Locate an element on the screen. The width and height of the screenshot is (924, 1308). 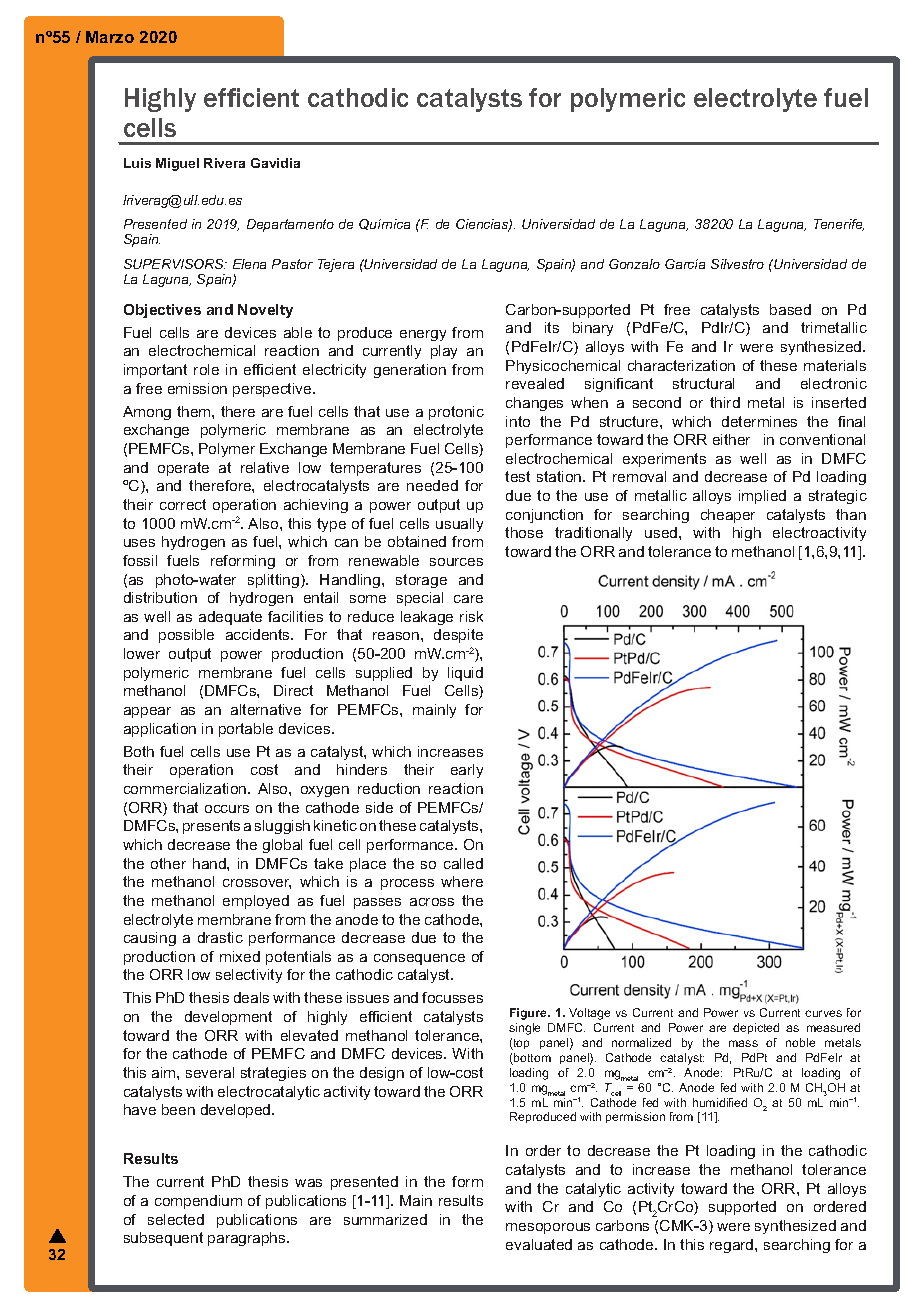
Departamento is located at coordinates (290, 225).
